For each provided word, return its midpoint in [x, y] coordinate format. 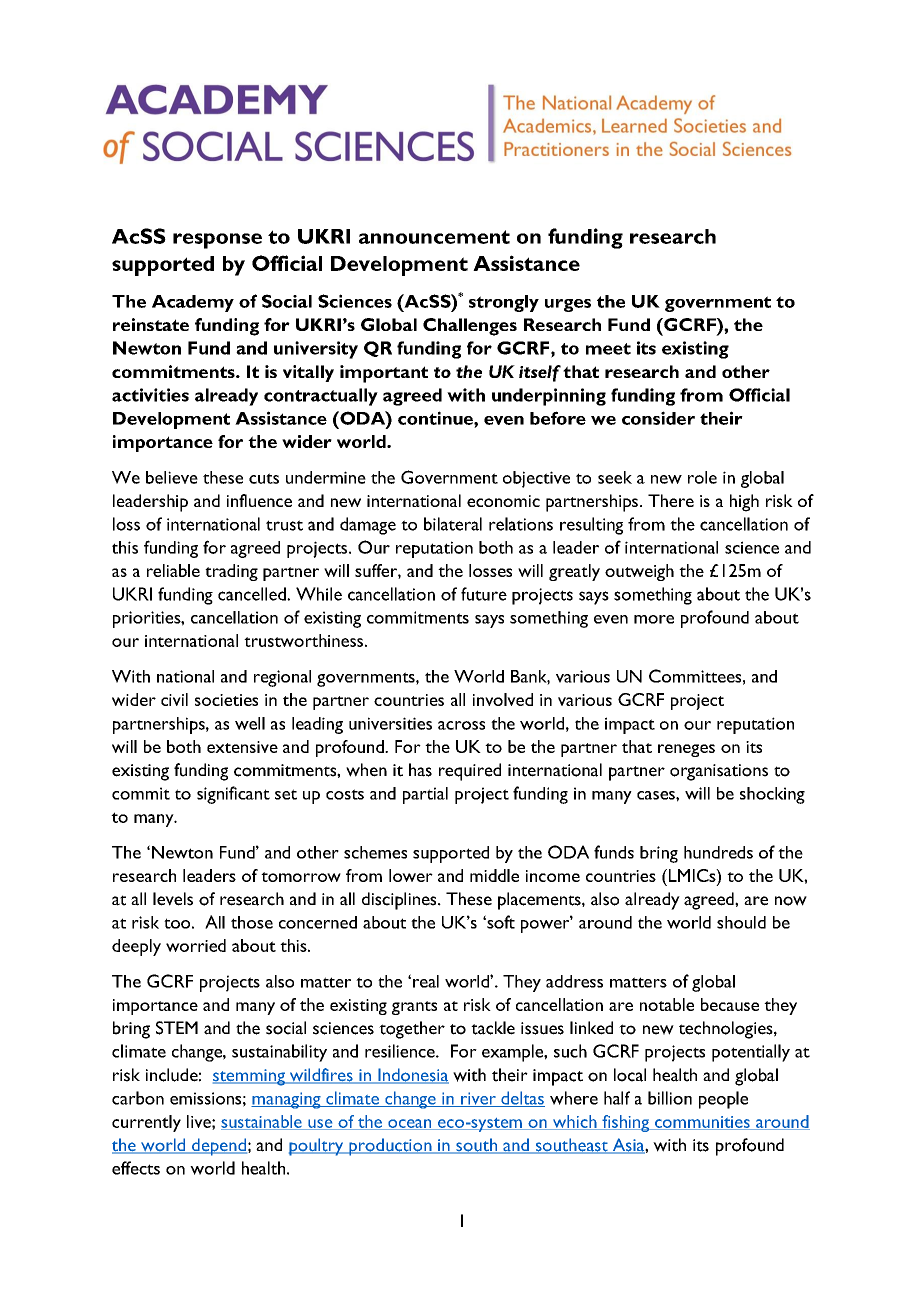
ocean [410, 1124]
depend [218, 1147]
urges [568, 305]
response [217, 241]
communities [702, 1123]
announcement [434, 237]
